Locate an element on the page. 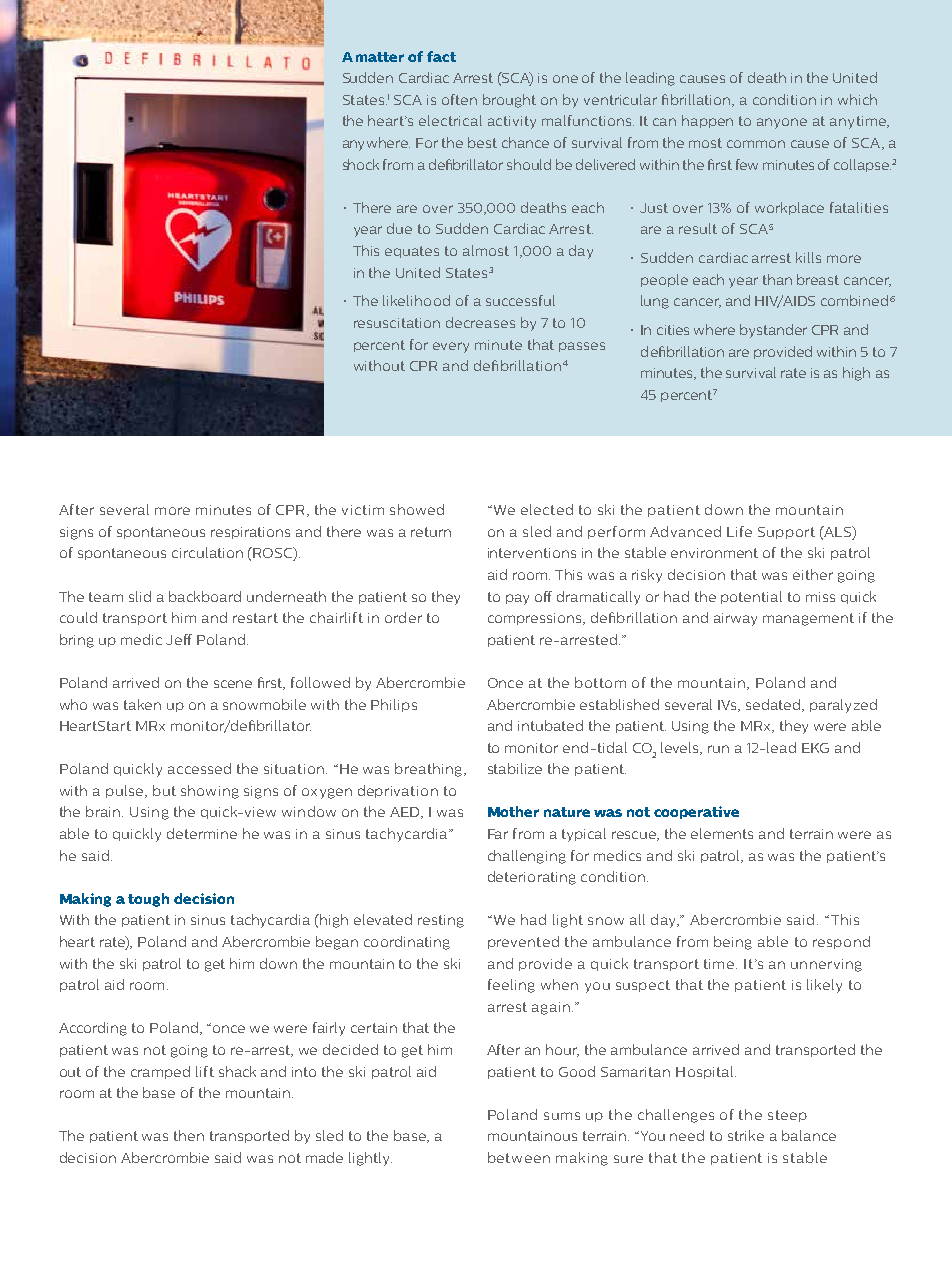 This image has width=952, height=1267. slid is located at coordinates (140, 596).
